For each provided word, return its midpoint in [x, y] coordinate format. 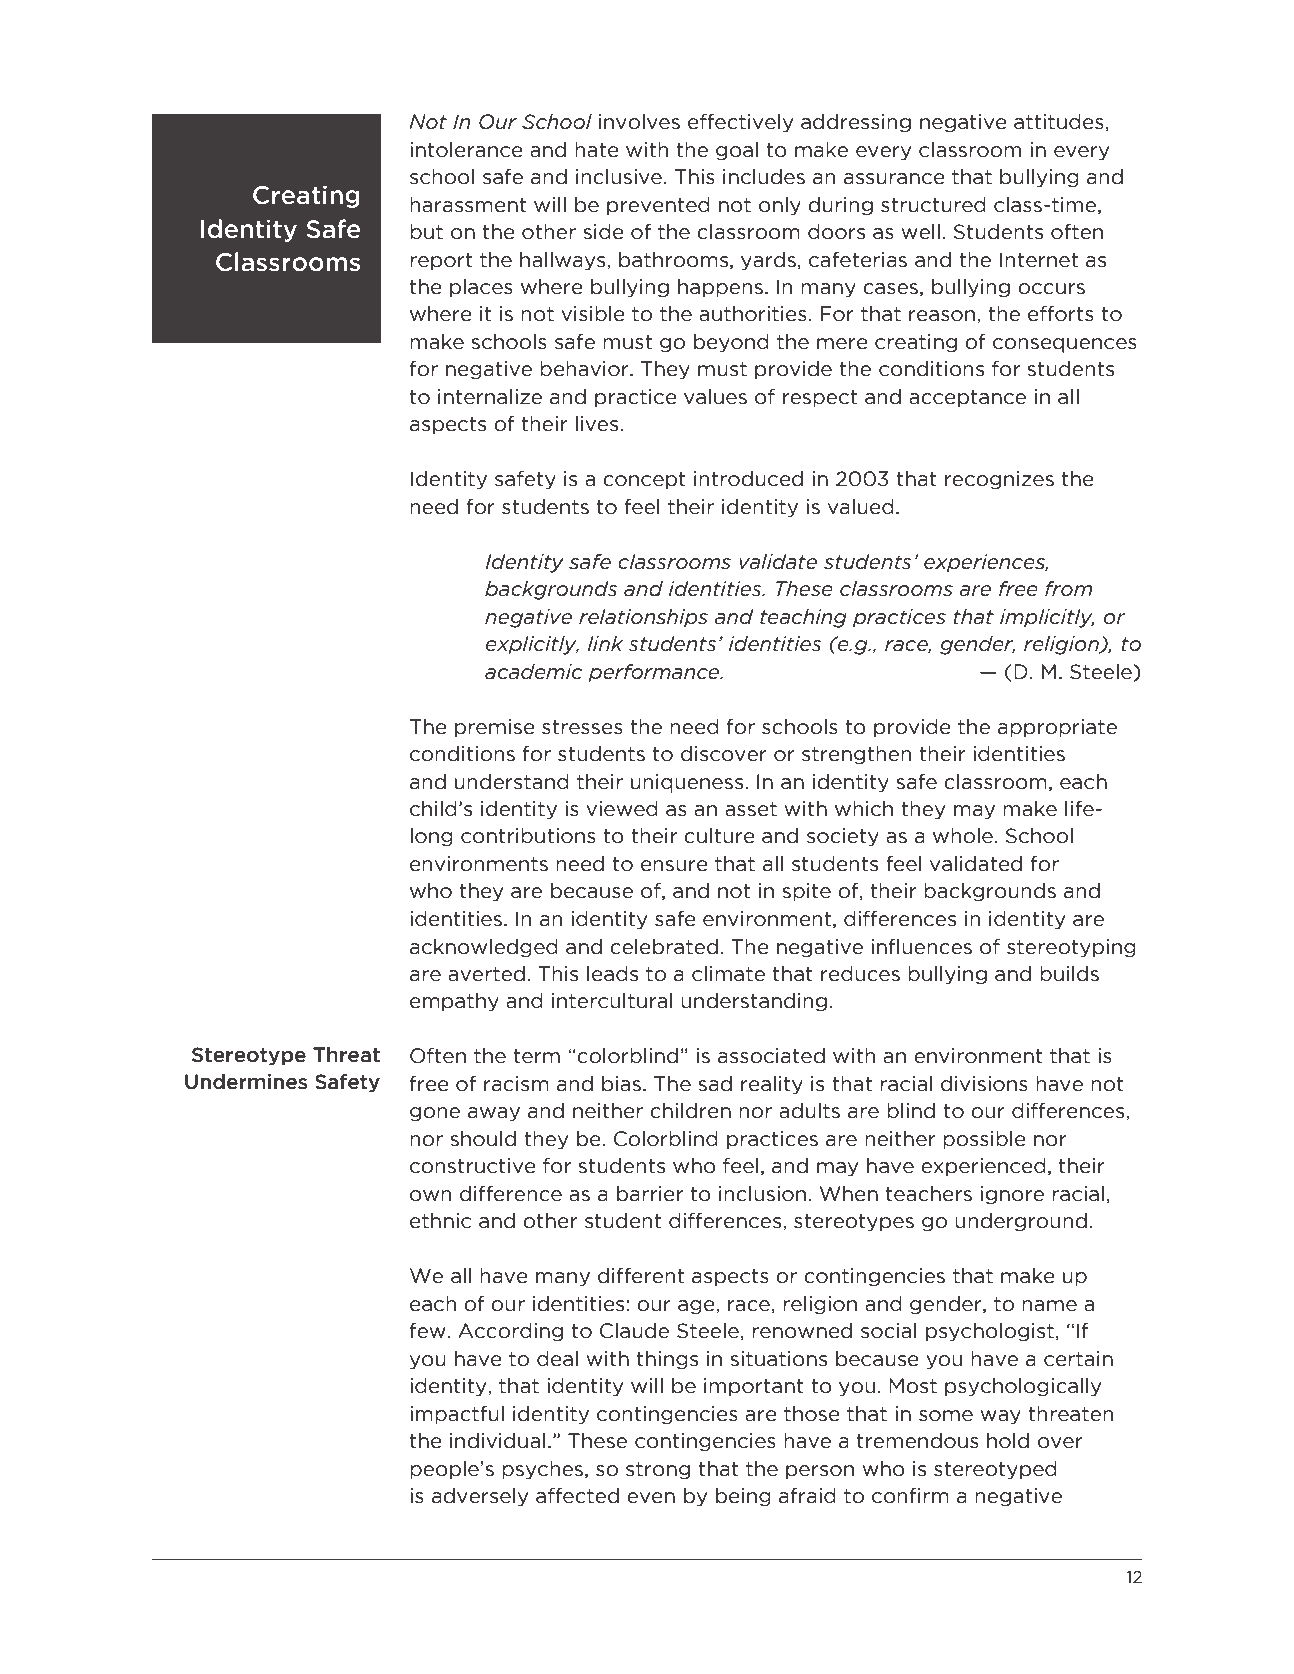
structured [933, 205]
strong [658, 1471]
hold [1008, 1441]
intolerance [466, 150]
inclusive [619, 177]
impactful [457, 1415]
